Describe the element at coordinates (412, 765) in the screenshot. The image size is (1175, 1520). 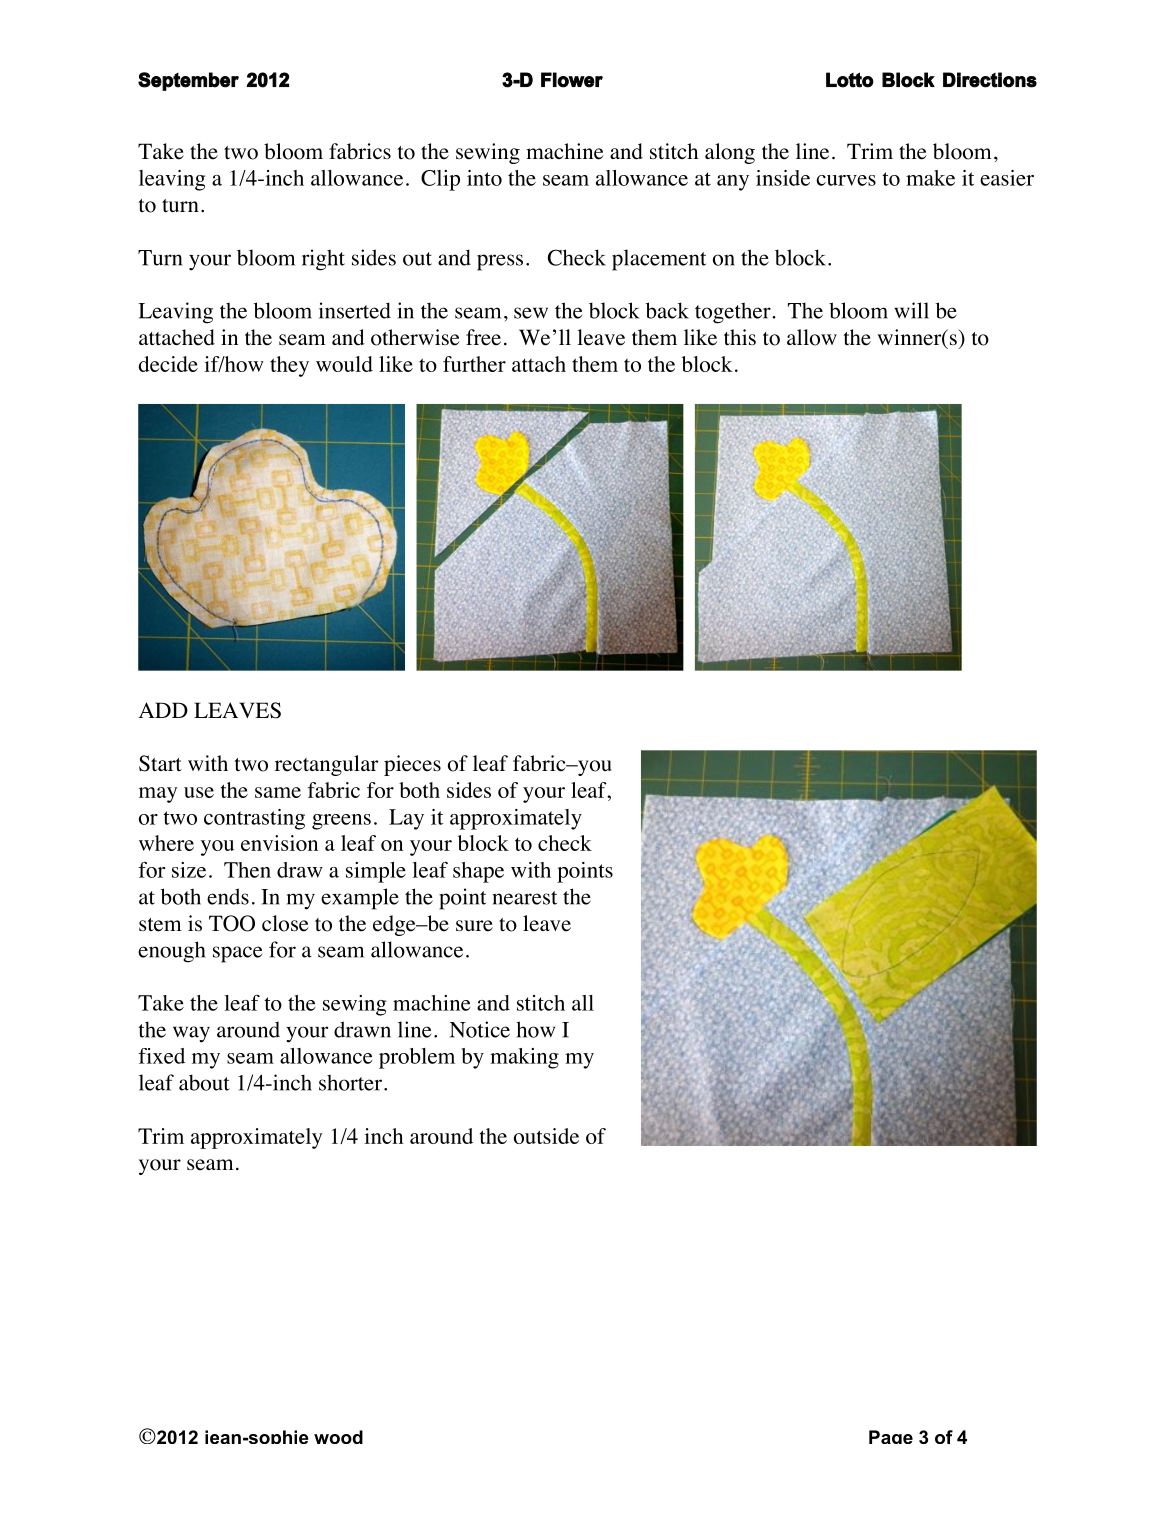
I see `pieces` at that location.
